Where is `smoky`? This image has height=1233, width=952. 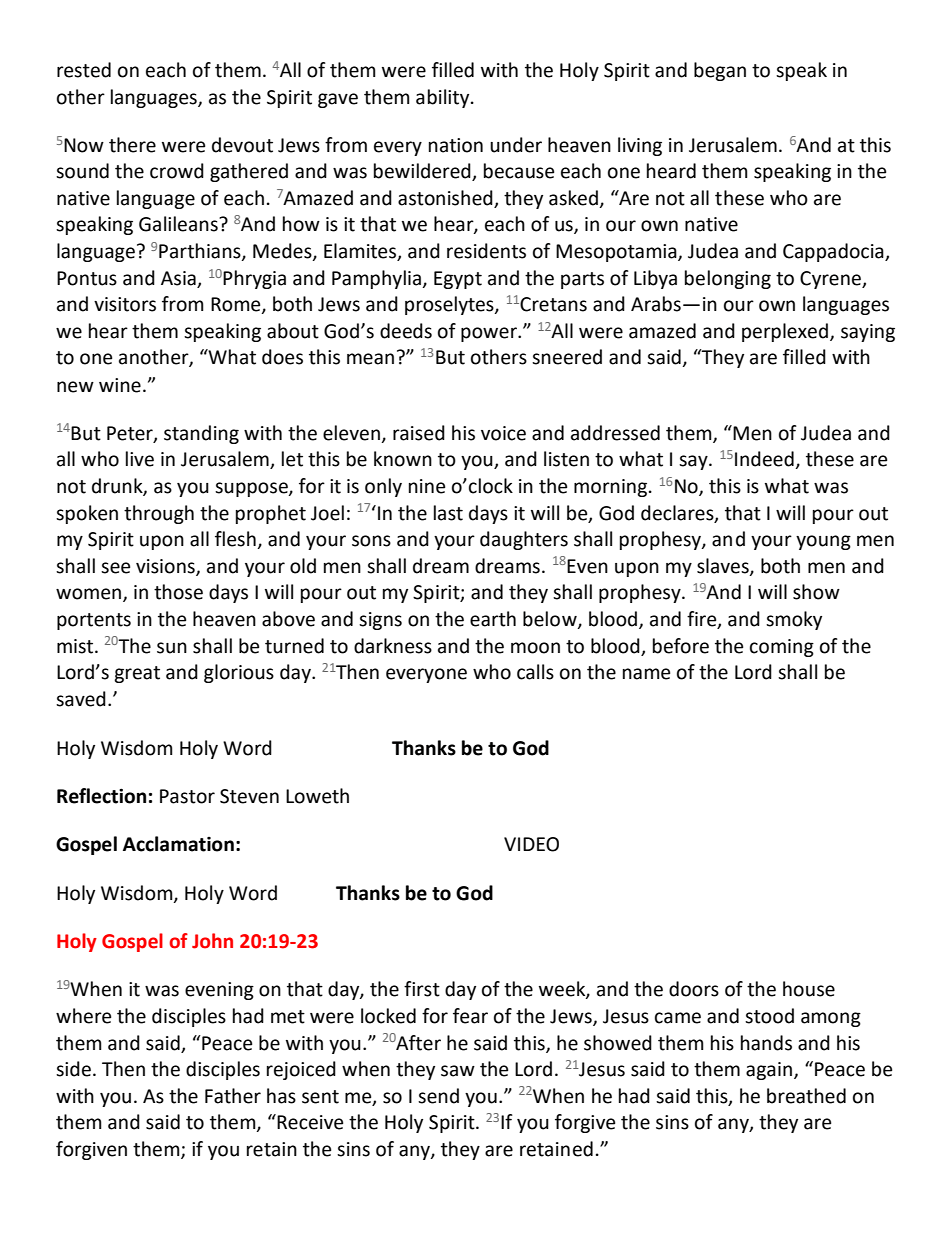 smoky is located at coordinates (794, 620).
